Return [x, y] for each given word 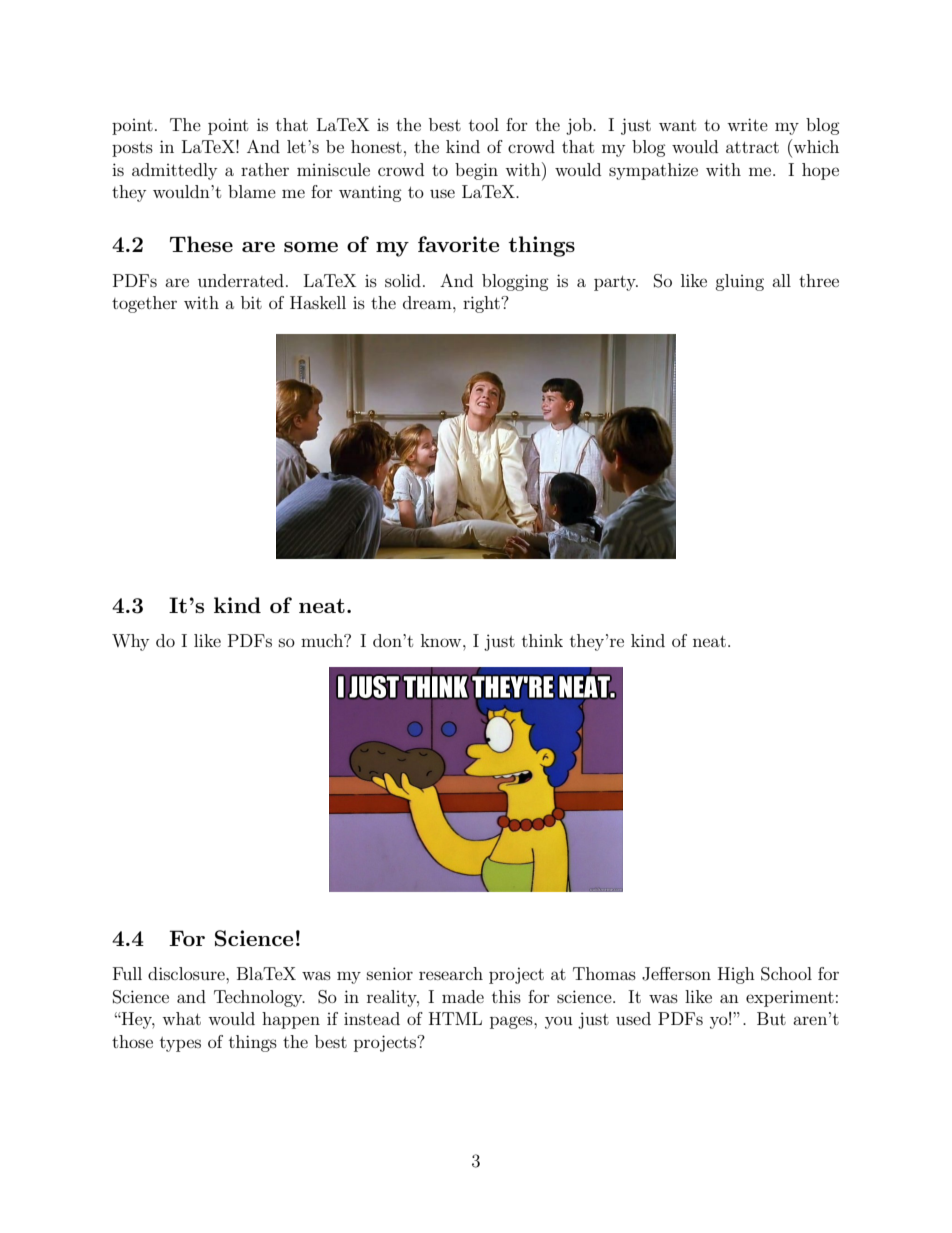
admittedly [174, 171]
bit [251, 302]
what [181, 1018]
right [482, 304]
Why [130, 642]
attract [752, 147]
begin [476, 171]
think [542, 640]
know [442, 640]
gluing [739, 282]
